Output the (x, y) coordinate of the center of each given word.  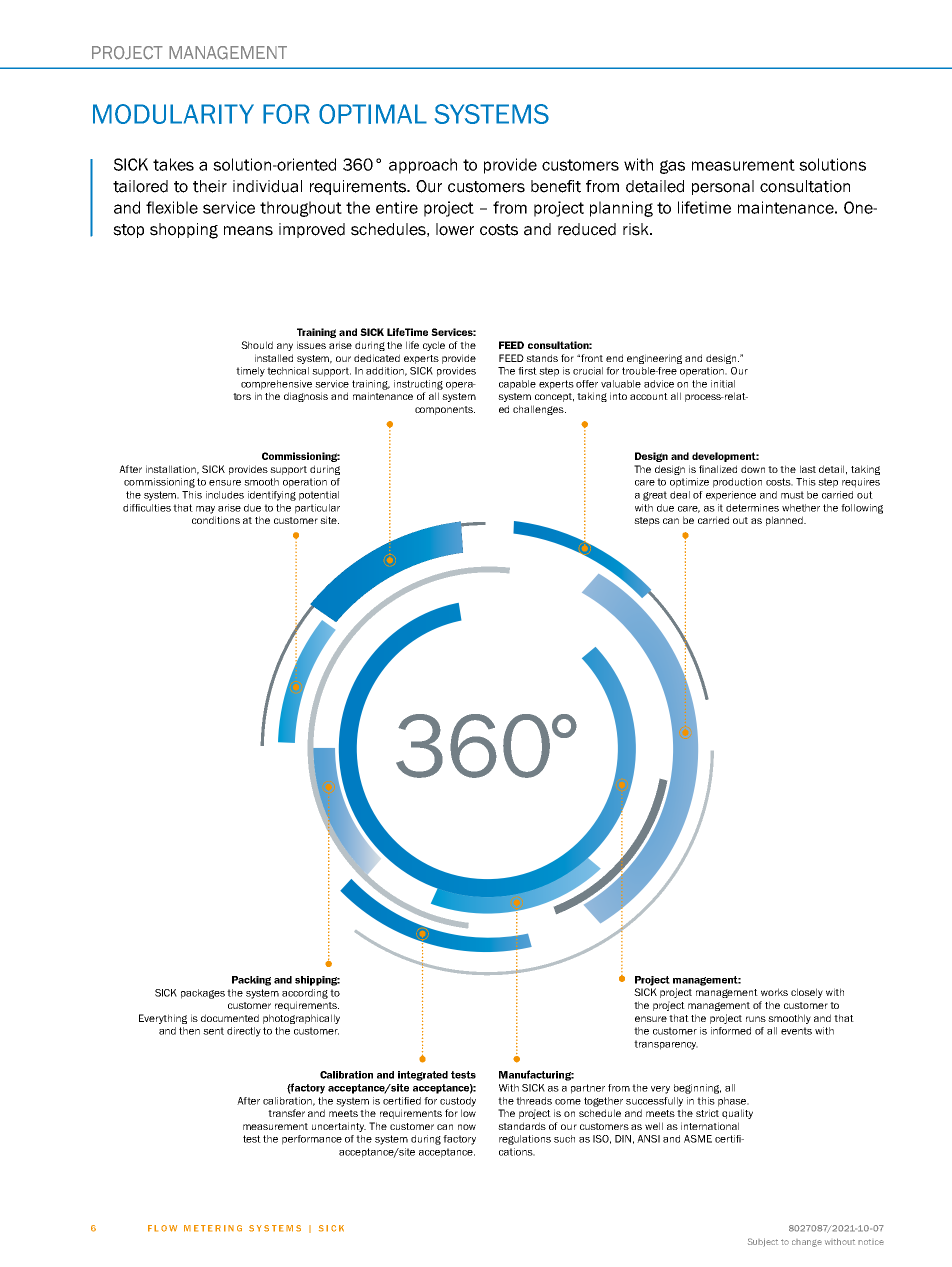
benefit (556, 186)
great (655, 496)
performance (312, 1140)
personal (723, 187)
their (210, 186)
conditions (216, 520)
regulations (525, 1140)
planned (785, 521)
